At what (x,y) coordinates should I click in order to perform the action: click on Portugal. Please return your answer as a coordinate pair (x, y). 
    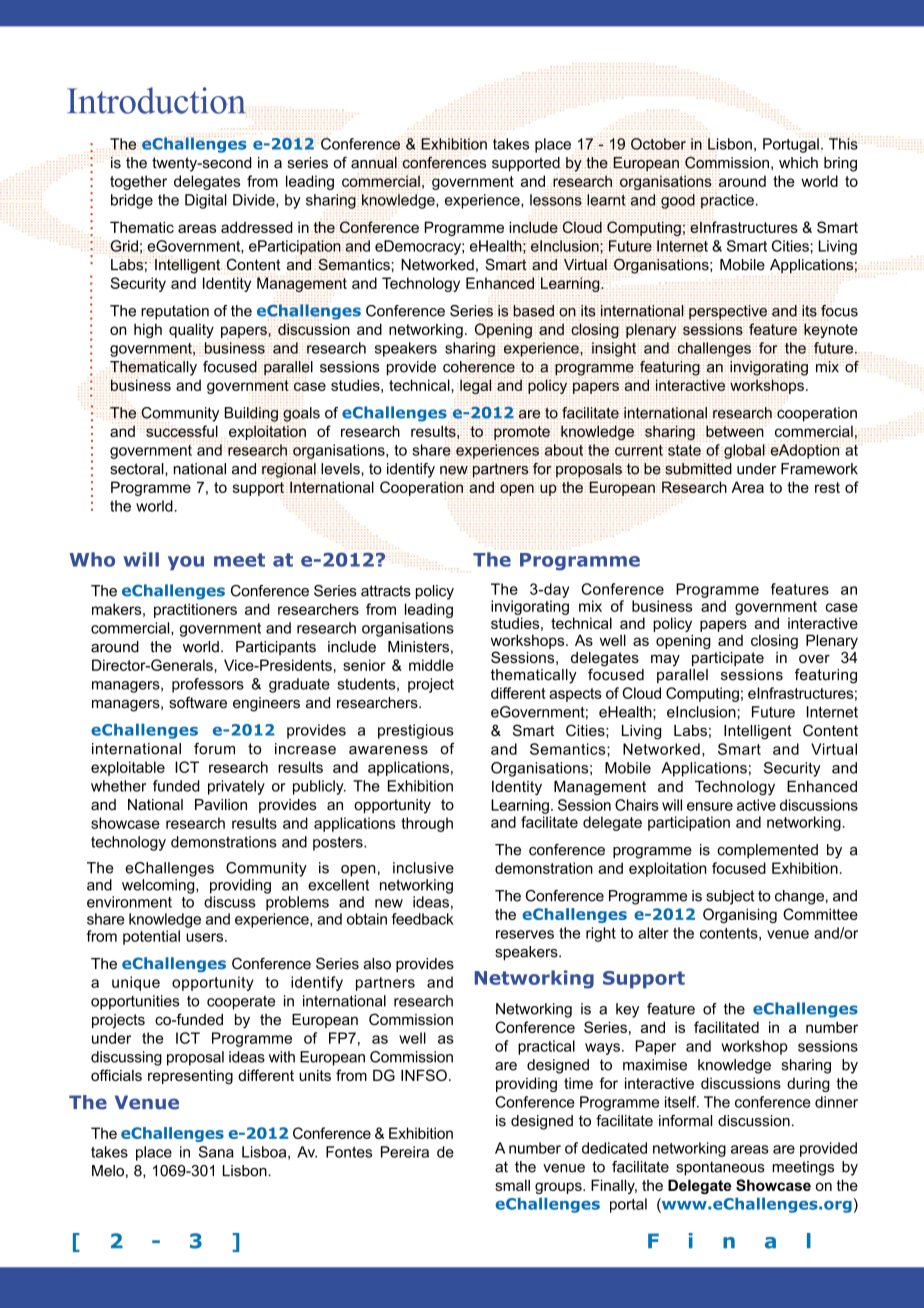
    Looking at the image, I should click on (791, 144).
